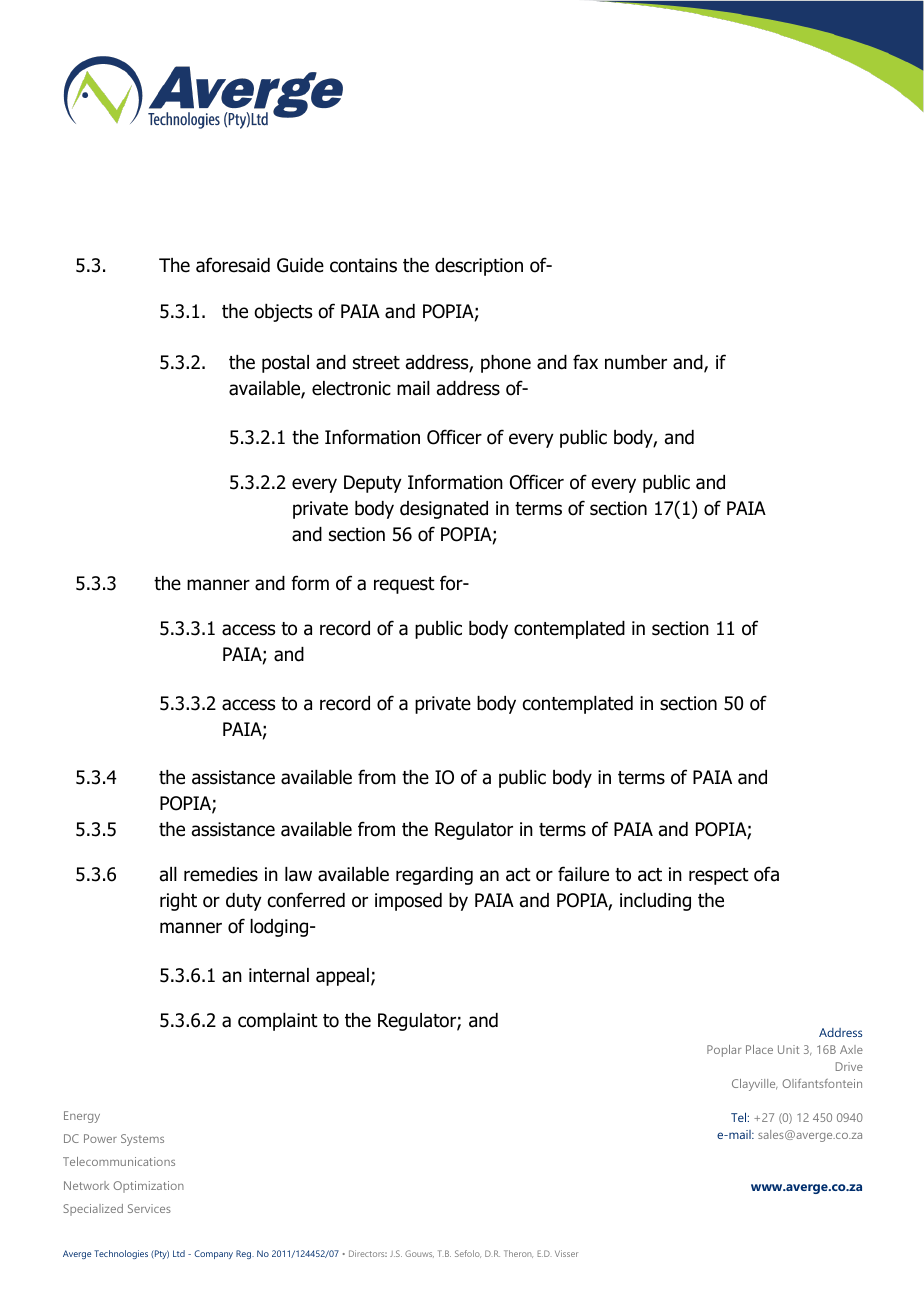  Describe the element at coordinates (149, 1208) in the screenshot. I see `Services` at that location.
